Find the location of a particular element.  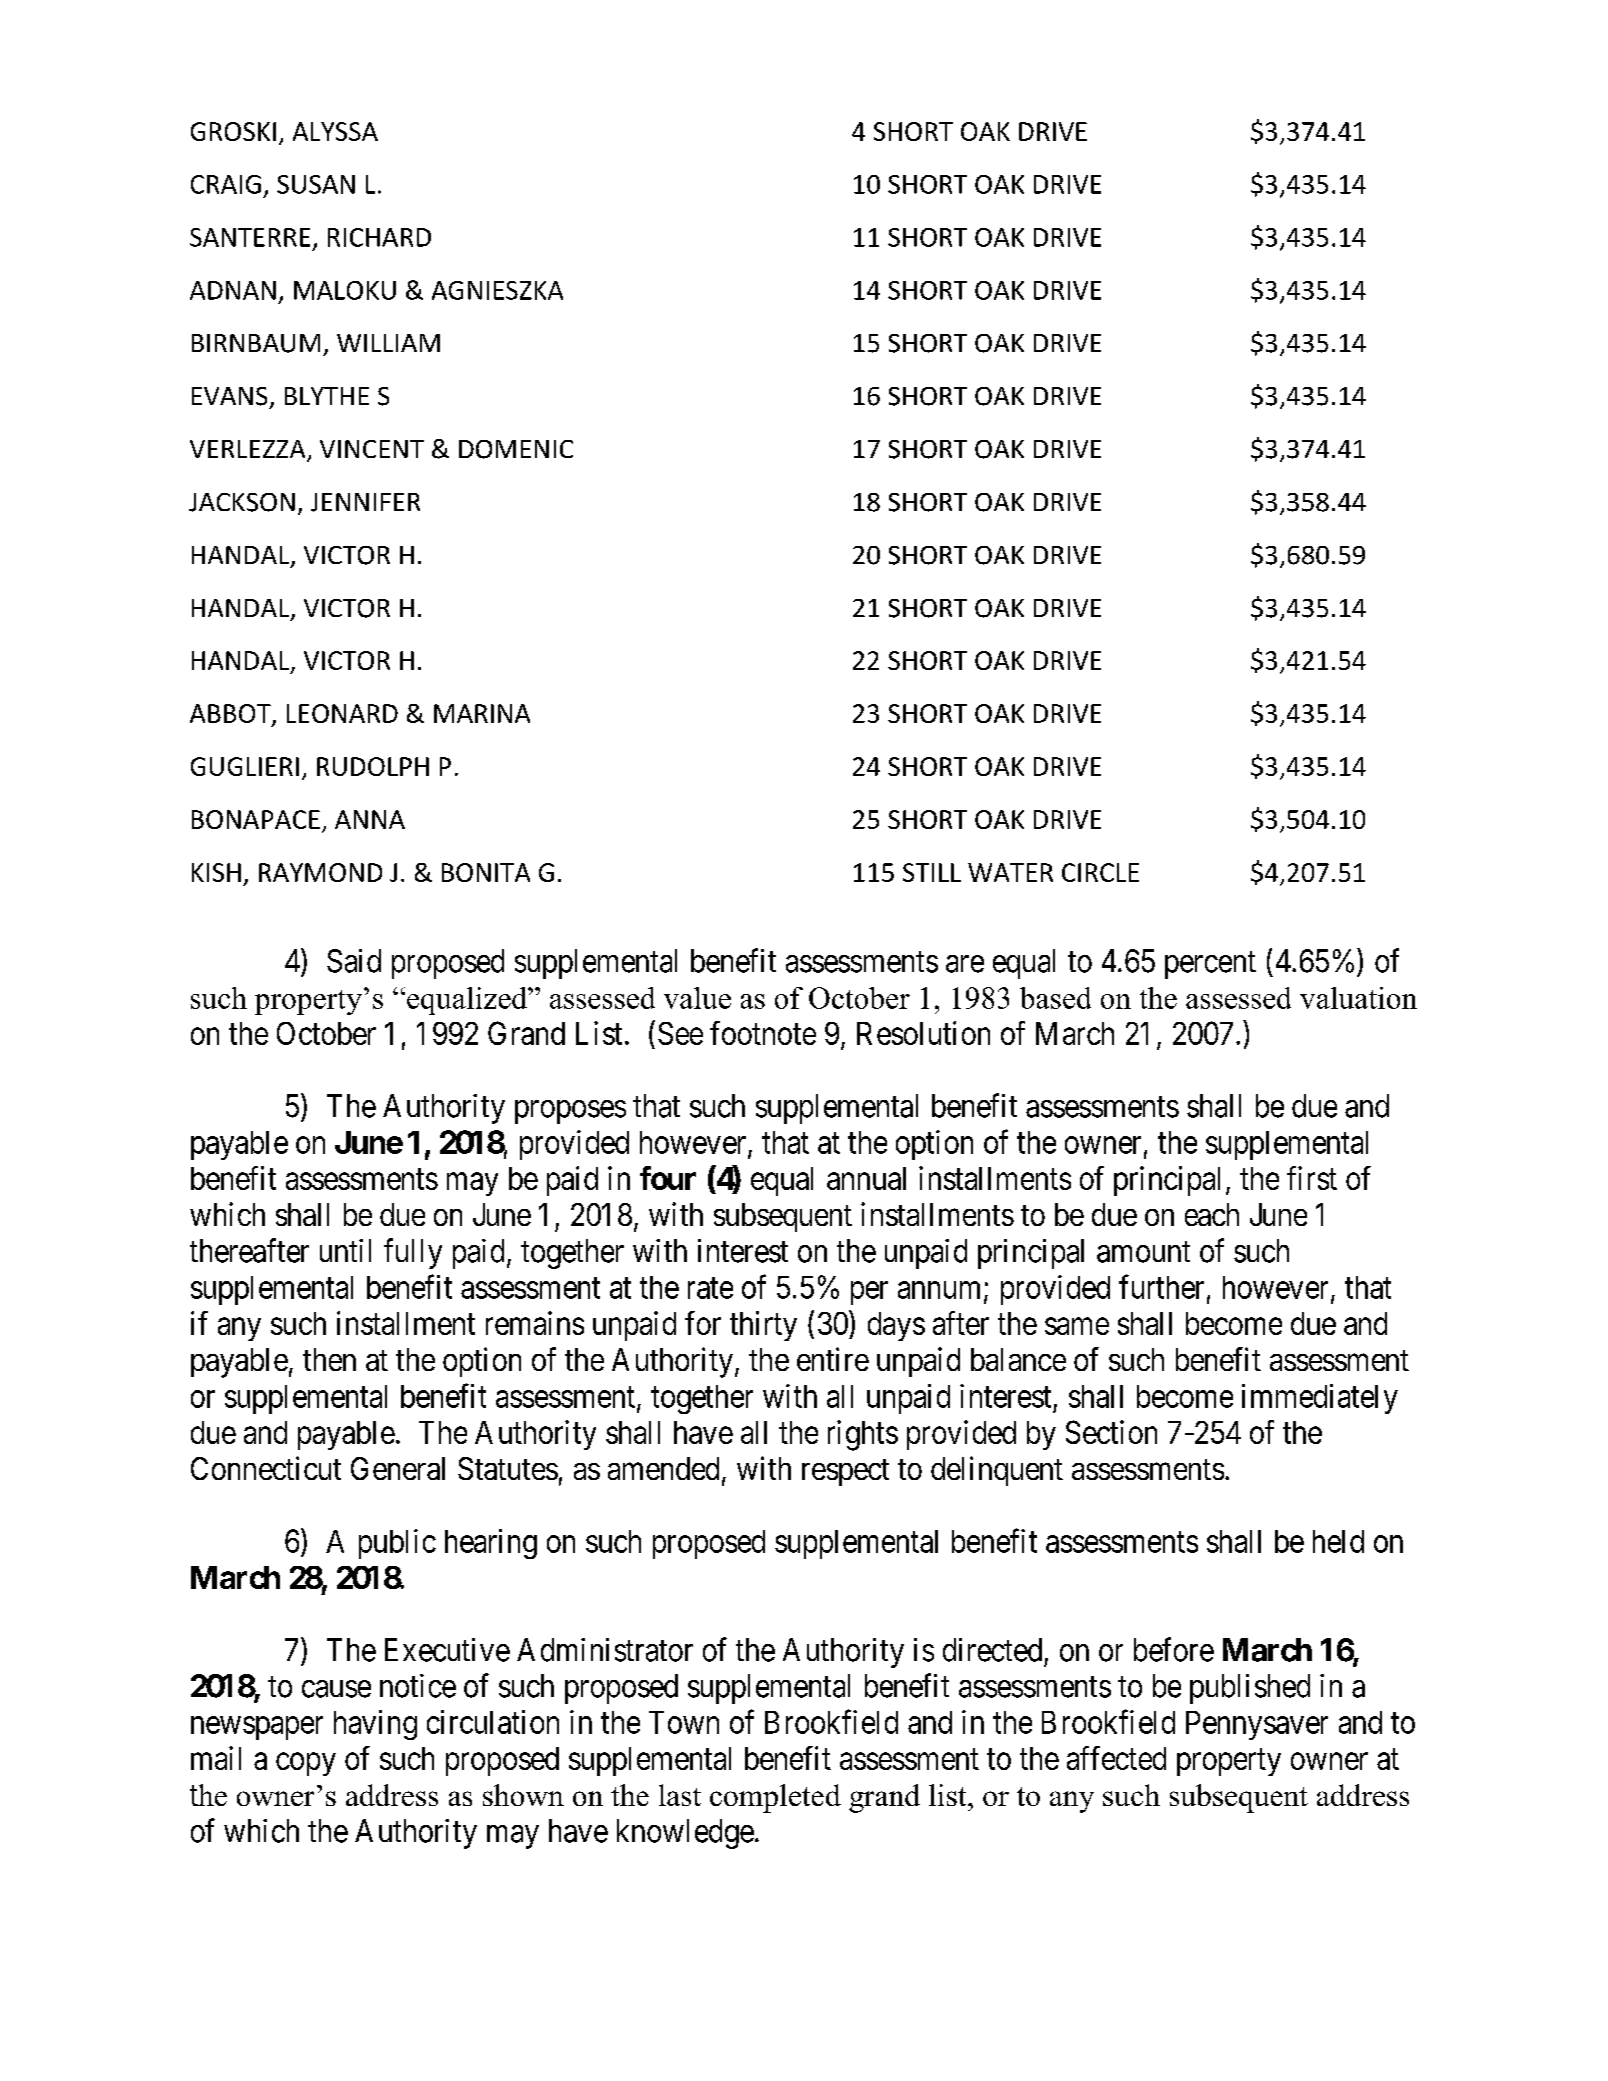

immediately is located at coordinates (1320, 1399).
